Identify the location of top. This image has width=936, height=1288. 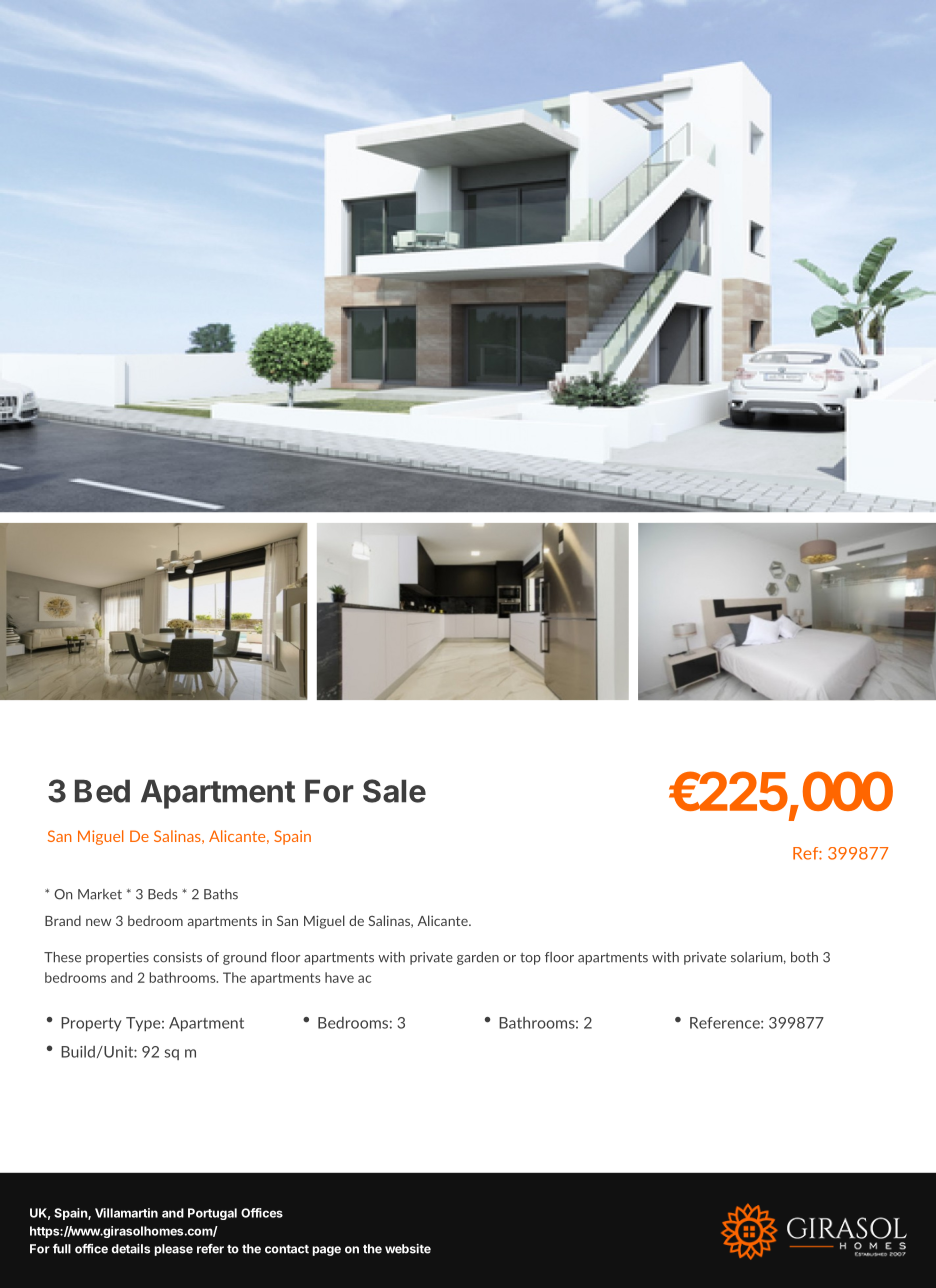
(530, 959).
